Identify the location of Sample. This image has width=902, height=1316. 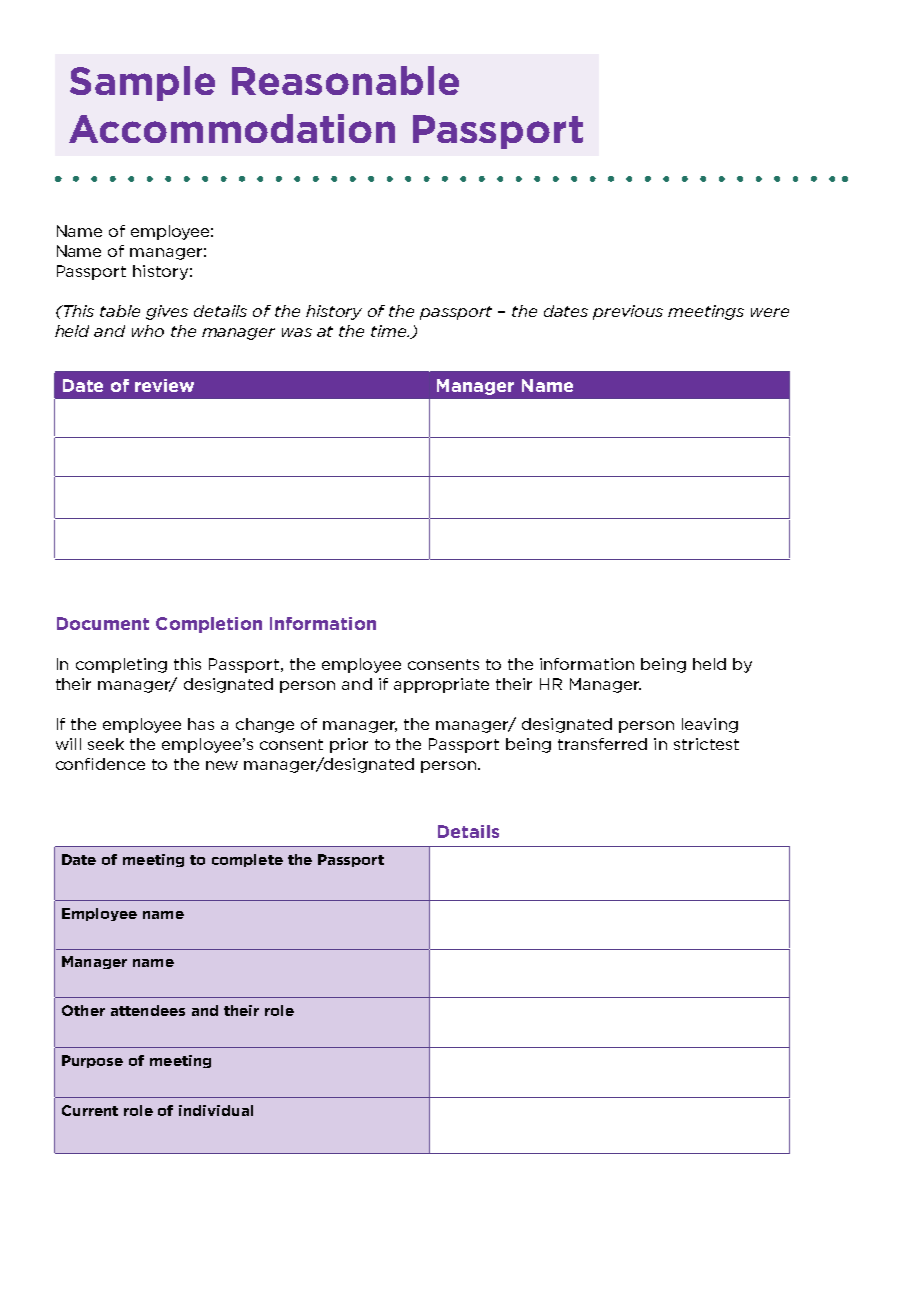
(142, 83).
